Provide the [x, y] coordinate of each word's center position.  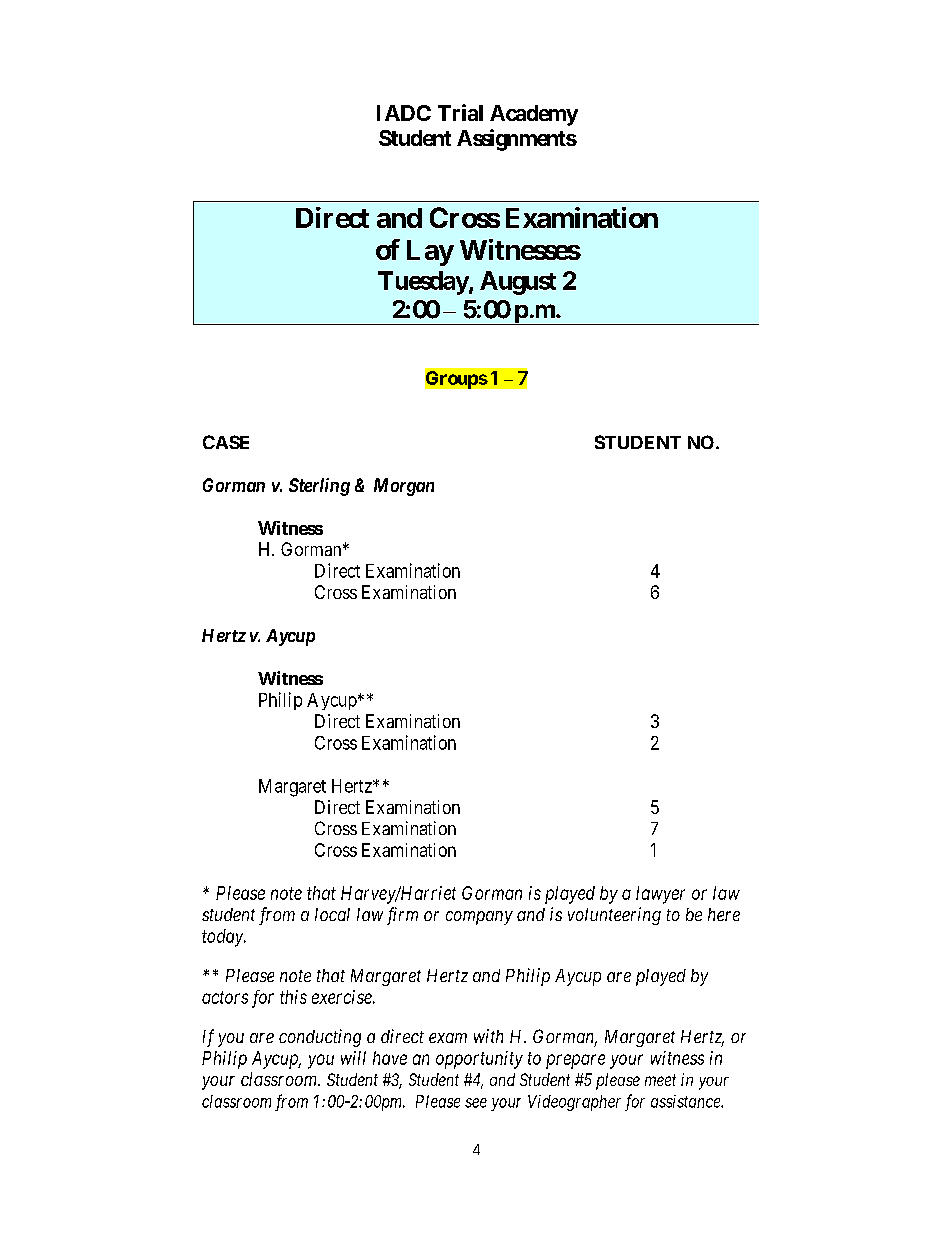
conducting [320, 1038]
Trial [460, 112]
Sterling [319, 487]
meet [660, 1080]
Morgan [404, 487]
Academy [534, 115]
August [518, 283]
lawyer [660, 895]
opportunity [479, 1060]
